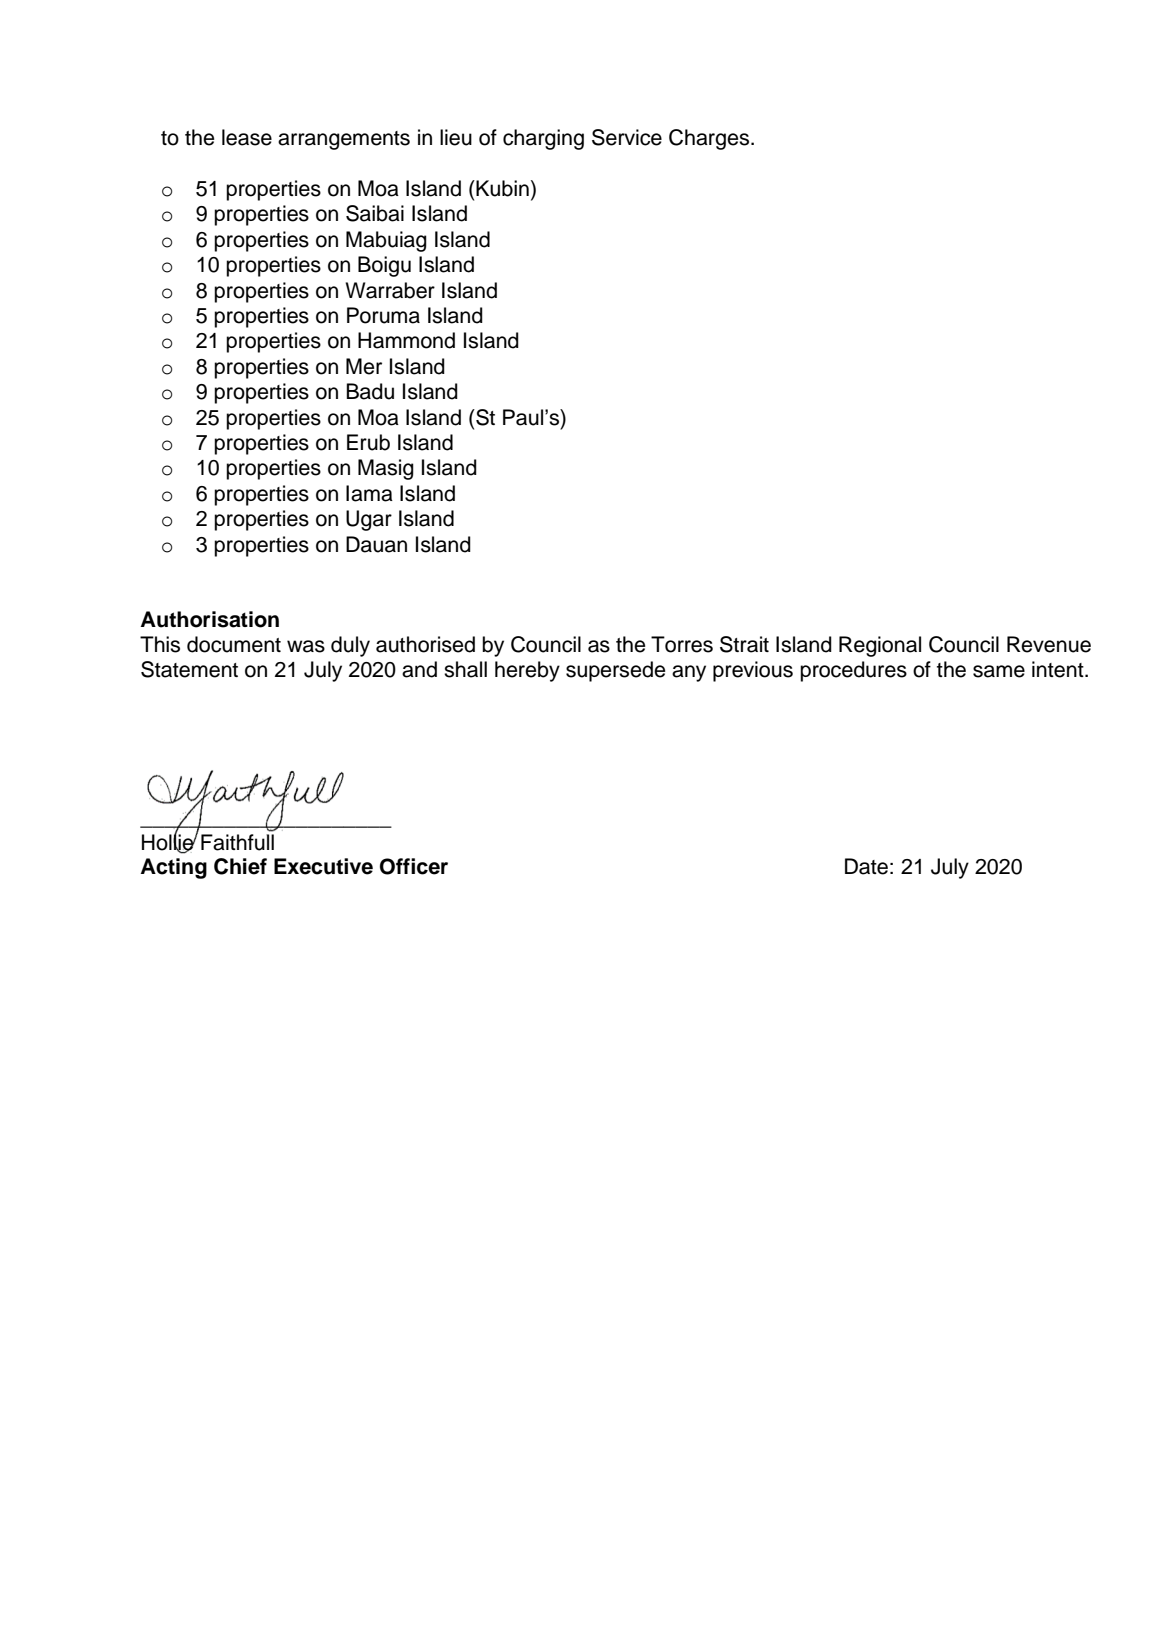 The image size is (1162, 1643). Describe the element at coordinates (710, 139) in the document. I see `Charges` at that location.
